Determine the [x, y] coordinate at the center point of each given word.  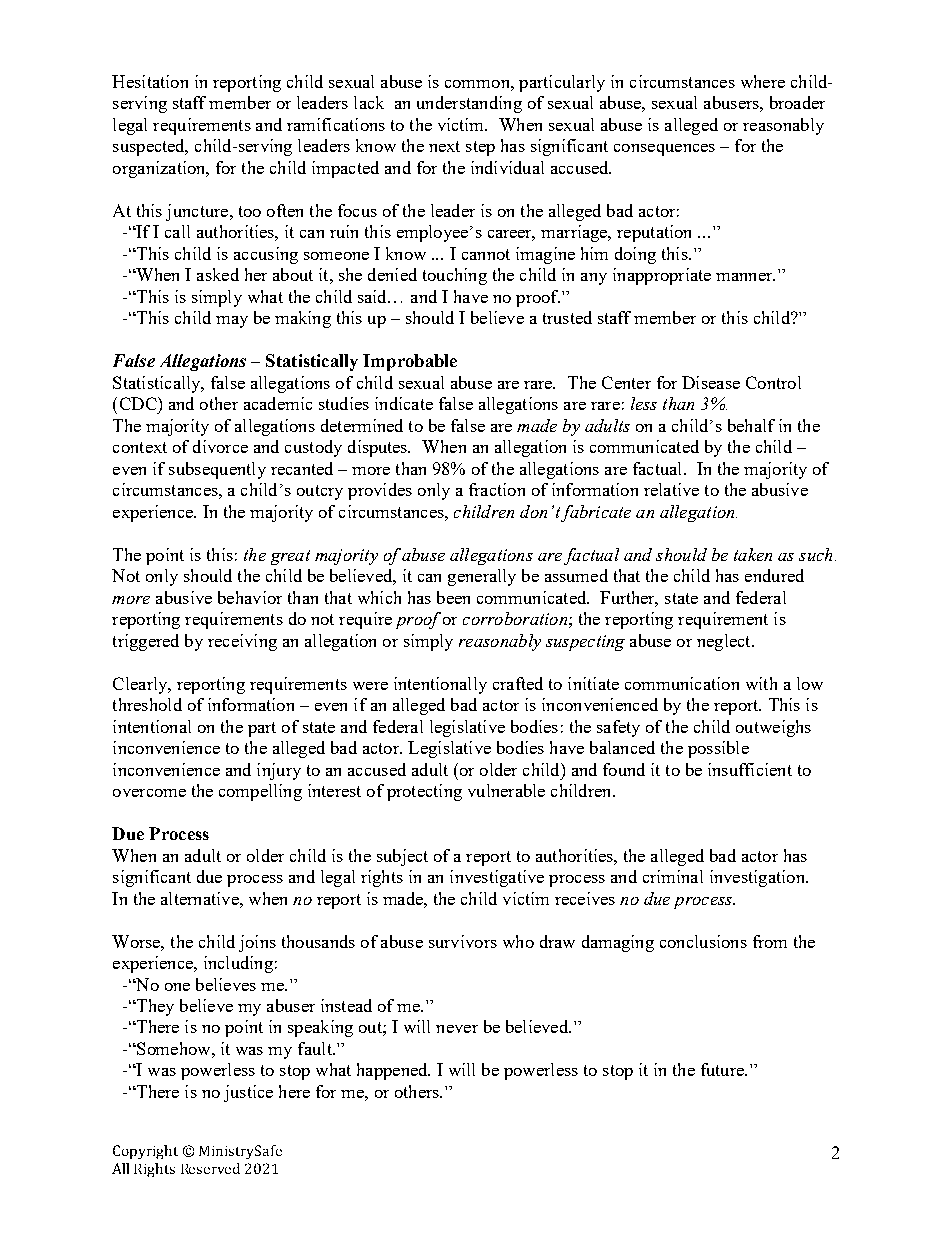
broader [797, 102]
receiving [242, 642]
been [453, 597]
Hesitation [150, 81]
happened [393, 1071]
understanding [469, 104]
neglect [725, 642]
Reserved [210, 1168]
